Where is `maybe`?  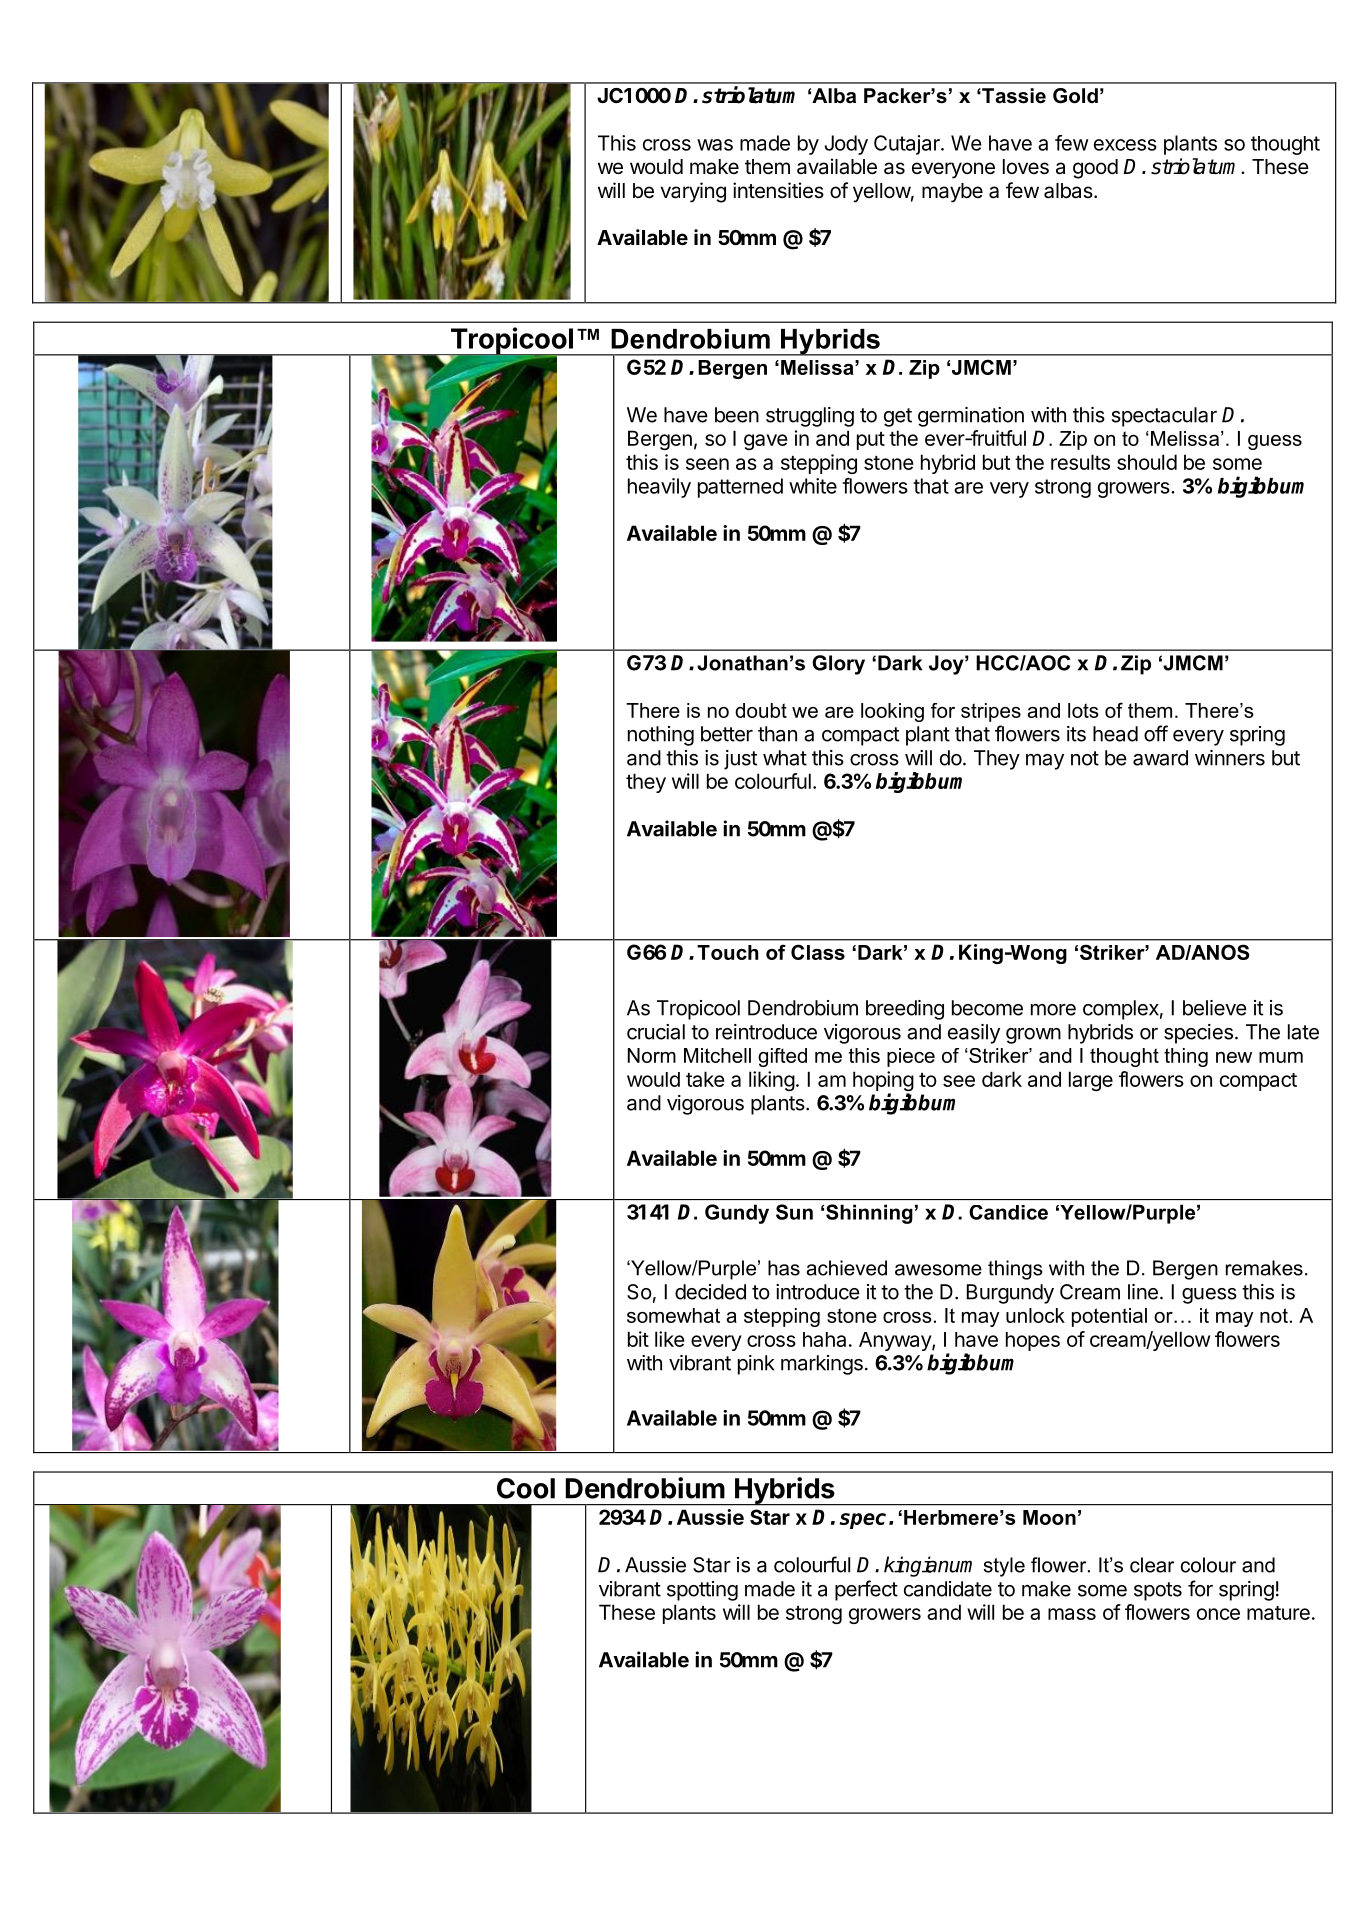
maybe is located at coordinates (952, 193).
